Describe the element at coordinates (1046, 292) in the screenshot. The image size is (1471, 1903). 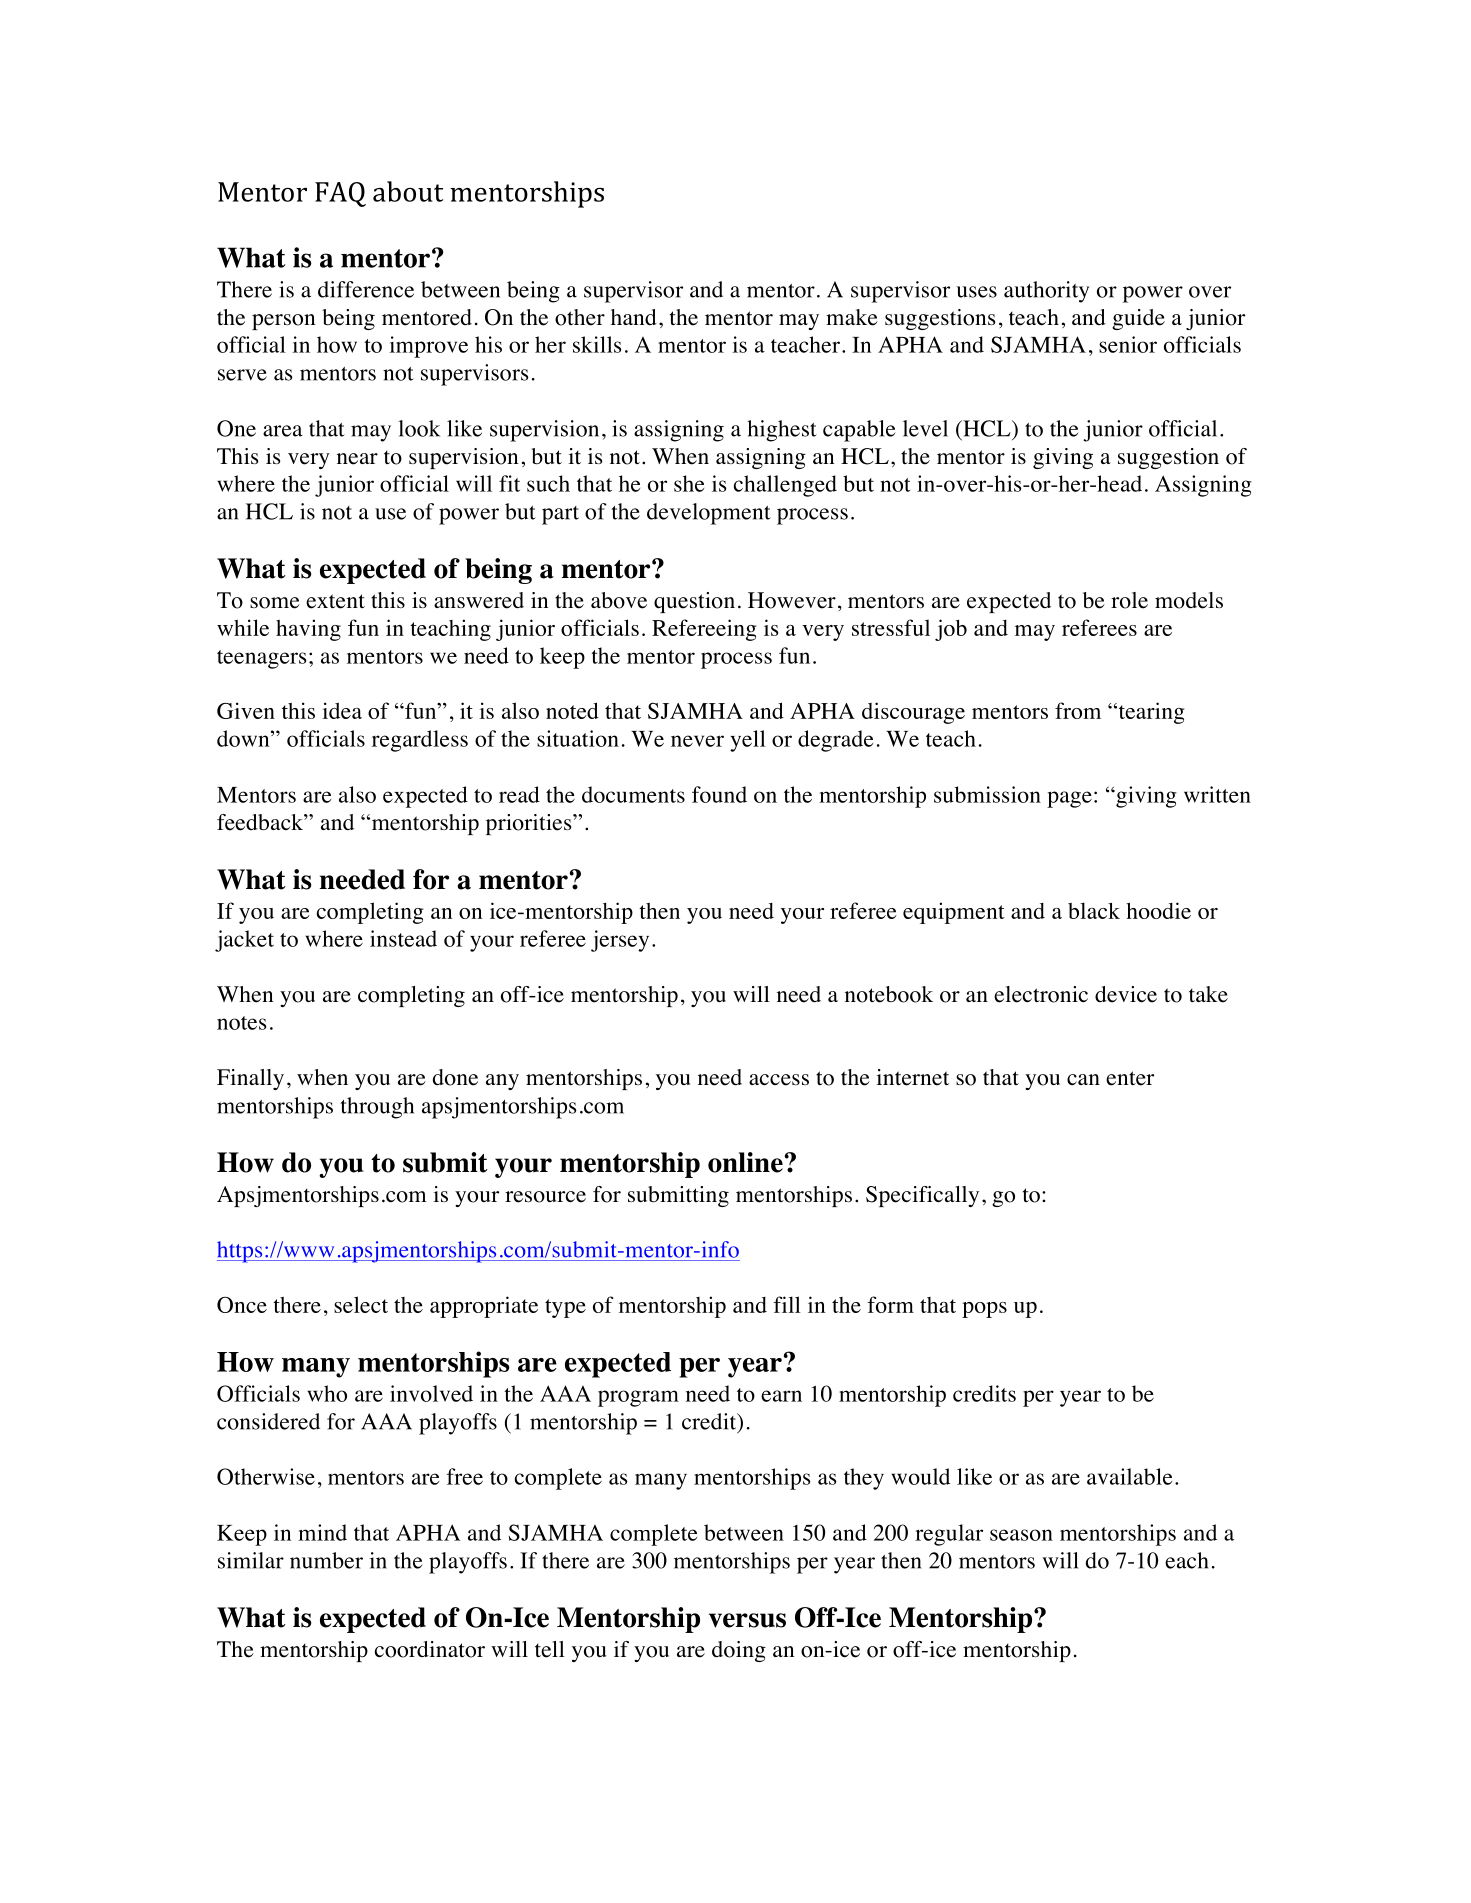
I see `authority` at that location.
